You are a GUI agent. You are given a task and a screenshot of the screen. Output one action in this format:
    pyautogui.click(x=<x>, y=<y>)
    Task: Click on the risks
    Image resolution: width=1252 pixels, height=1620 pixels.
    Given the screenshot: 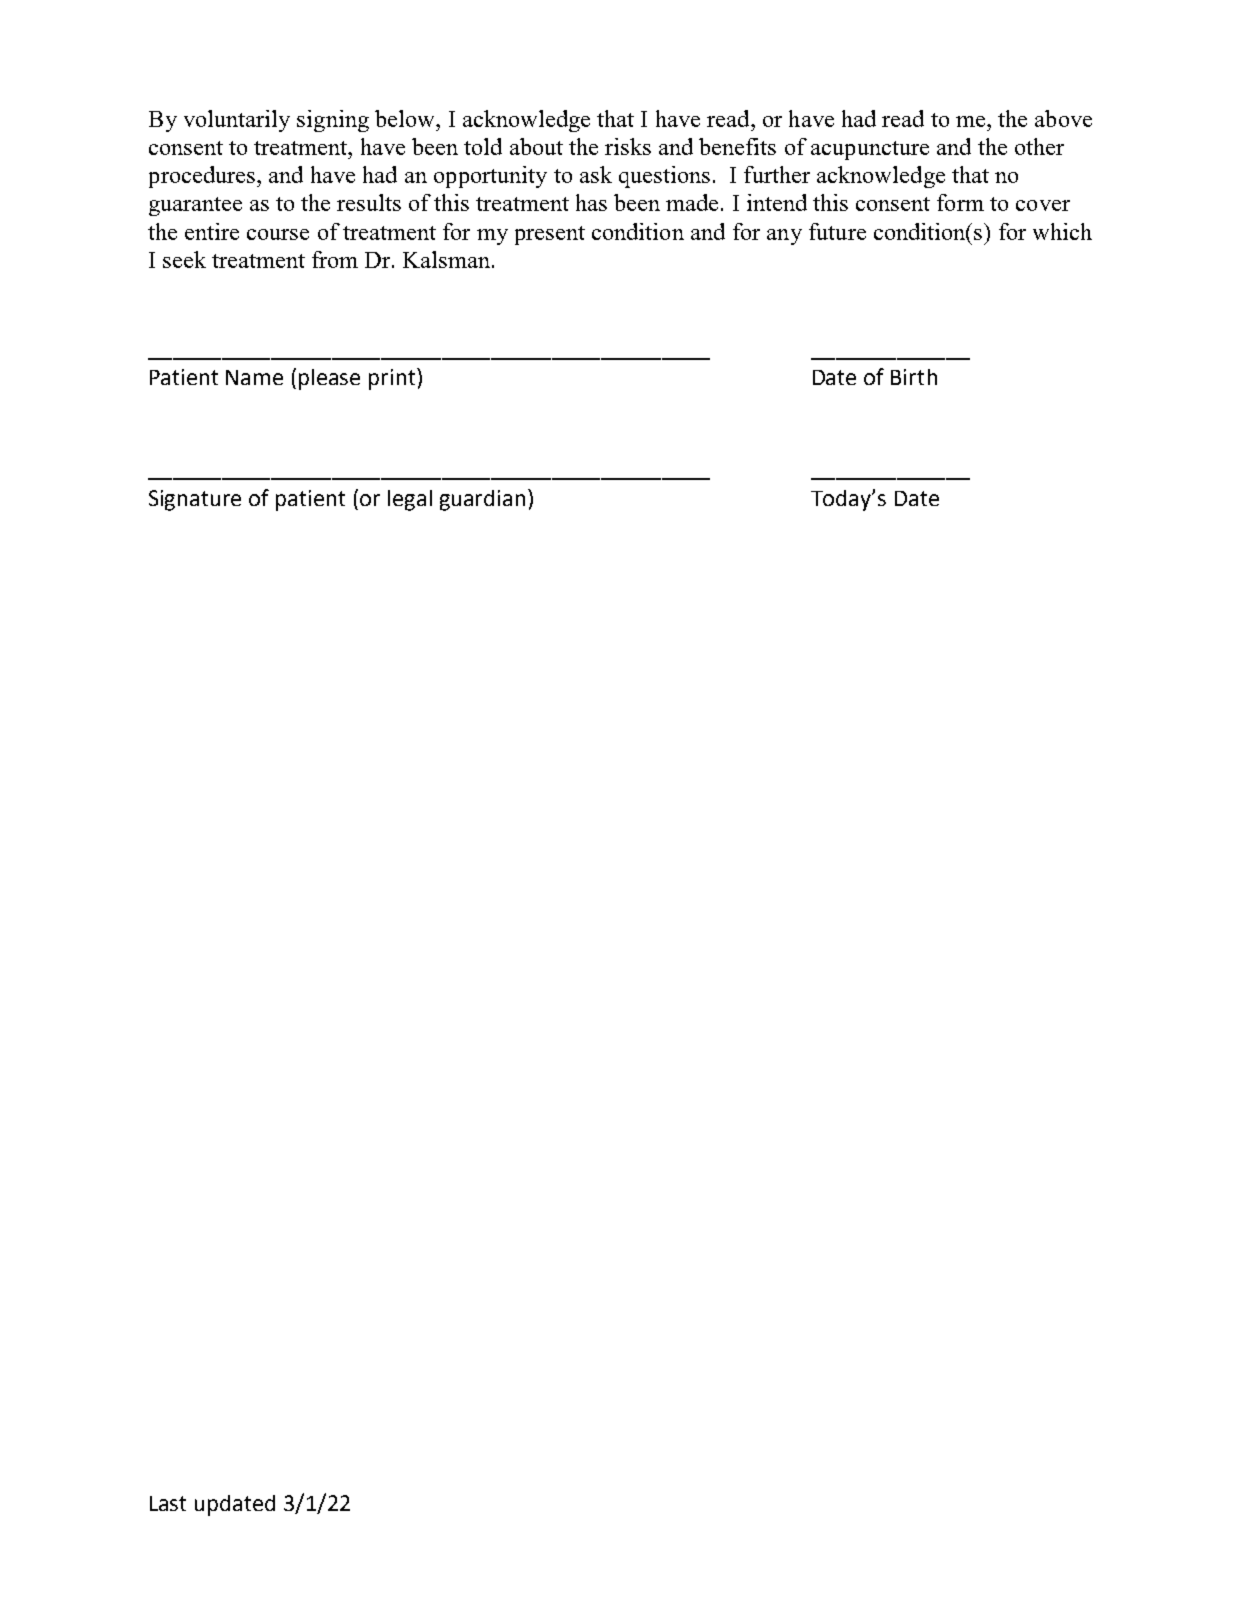 What is the action you would take?
    pyautogui.click(x=628, y=146)
